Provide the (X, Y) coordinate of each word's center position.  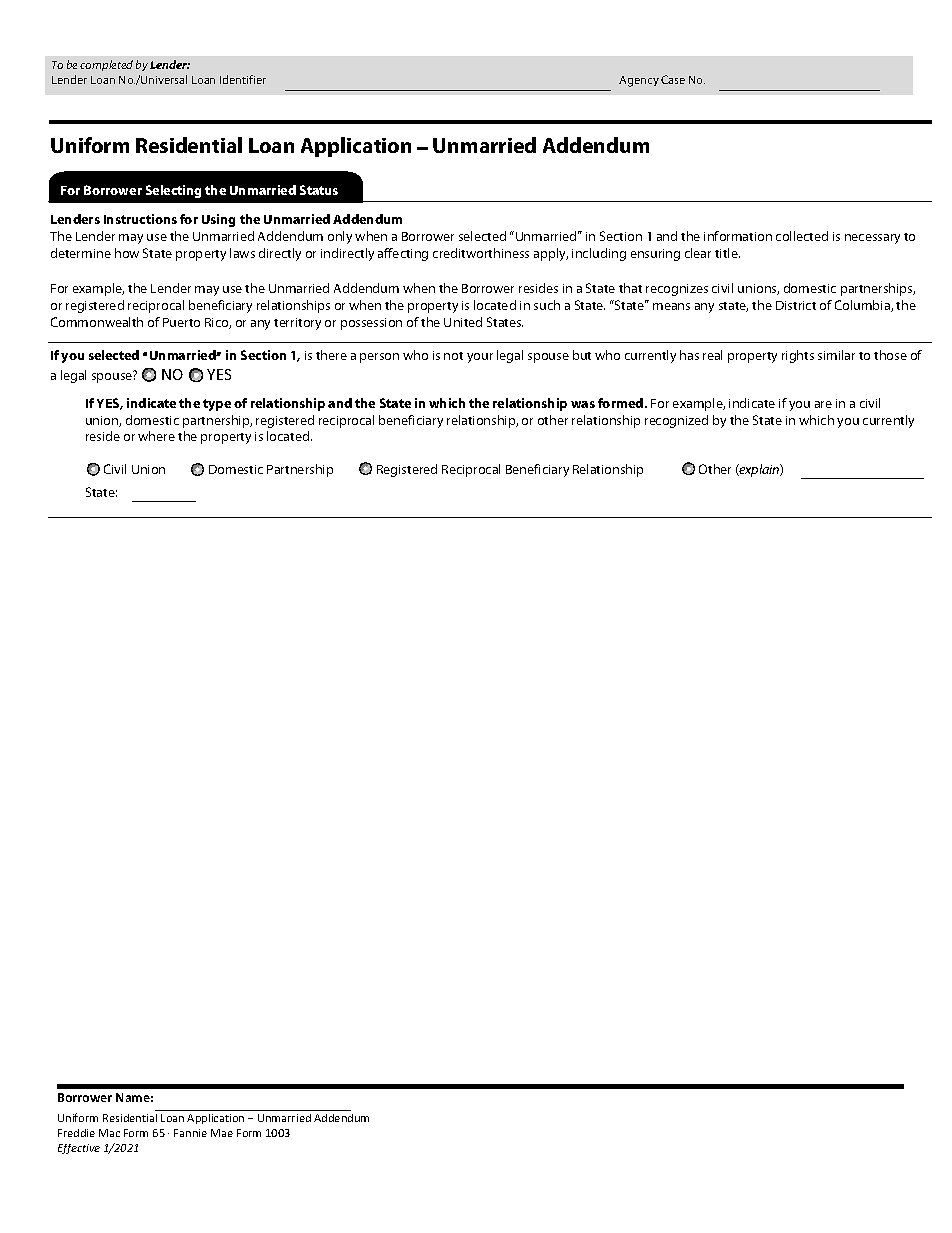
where (156, 436)
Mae (222, 1133)
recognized (676, 421)
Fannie (190, 1133)
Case (673, 79)
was (583, 404)
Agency (639, 81)
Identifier (243, 79)
